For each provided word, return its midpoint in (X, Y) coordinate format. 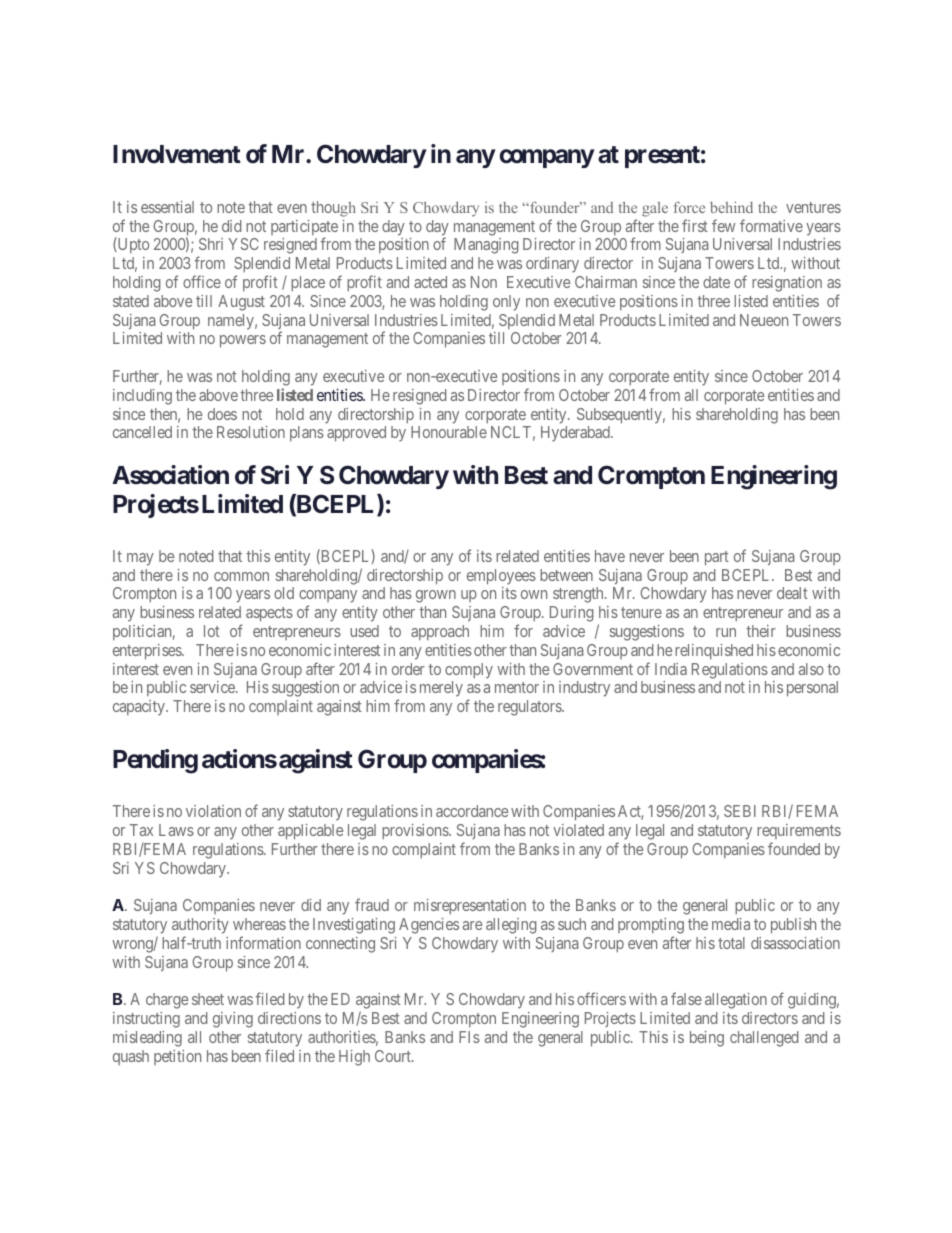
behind (731, 207)
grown (436, 596)
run (726, 632)
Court (394, 1056)
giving (233, 1020)
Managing (486, 246)
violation (213, 811)
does (222, 414)
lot (212, 631)
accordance (472, 811)
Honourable (449, 432)
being (707, 1039)
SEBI (740, 811)
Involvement (177, 154)
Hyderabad (576, 434)
